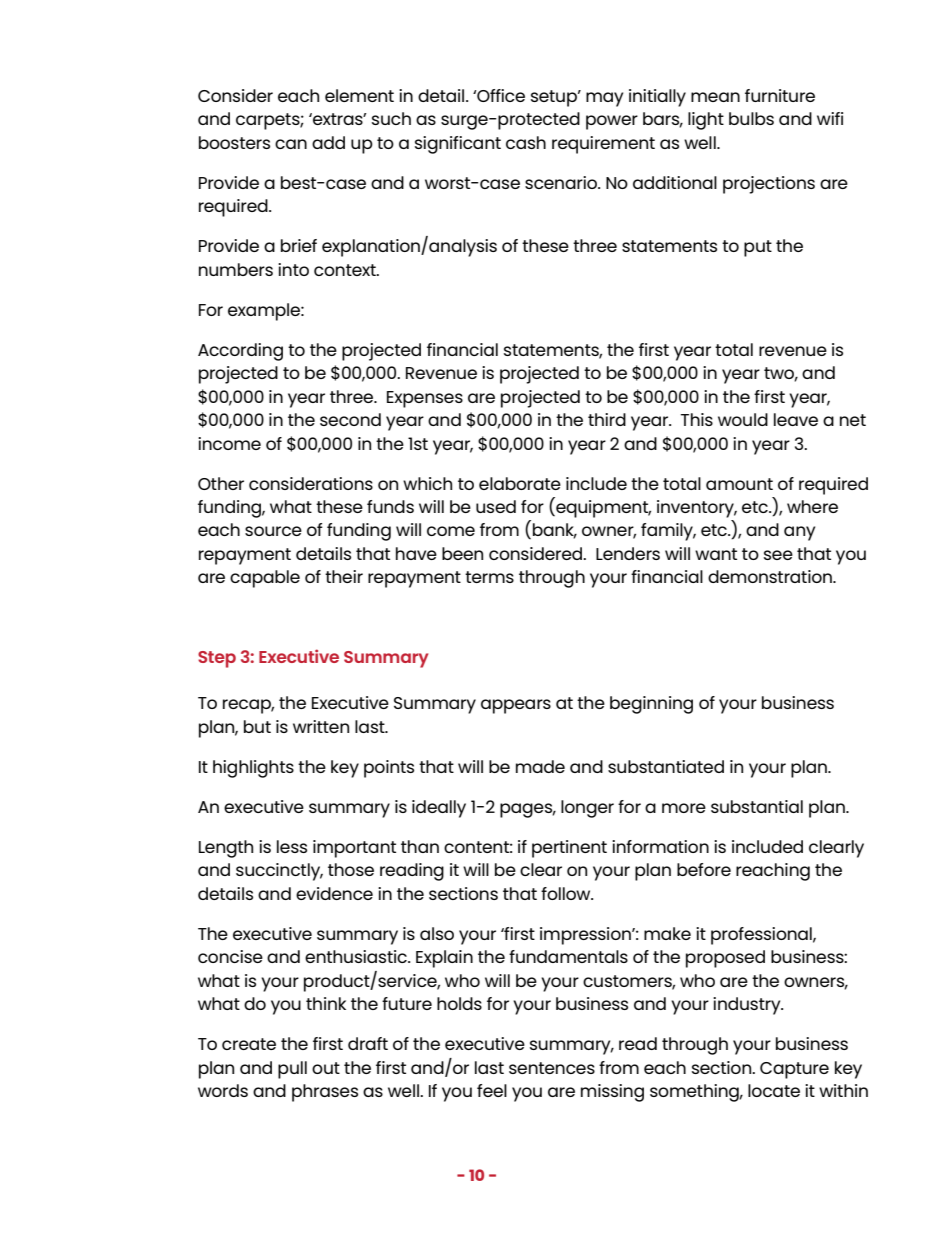  What do you see at coordinates (751, 118) in the image?
I see `bulbs` at bounding box center [751, 118].
